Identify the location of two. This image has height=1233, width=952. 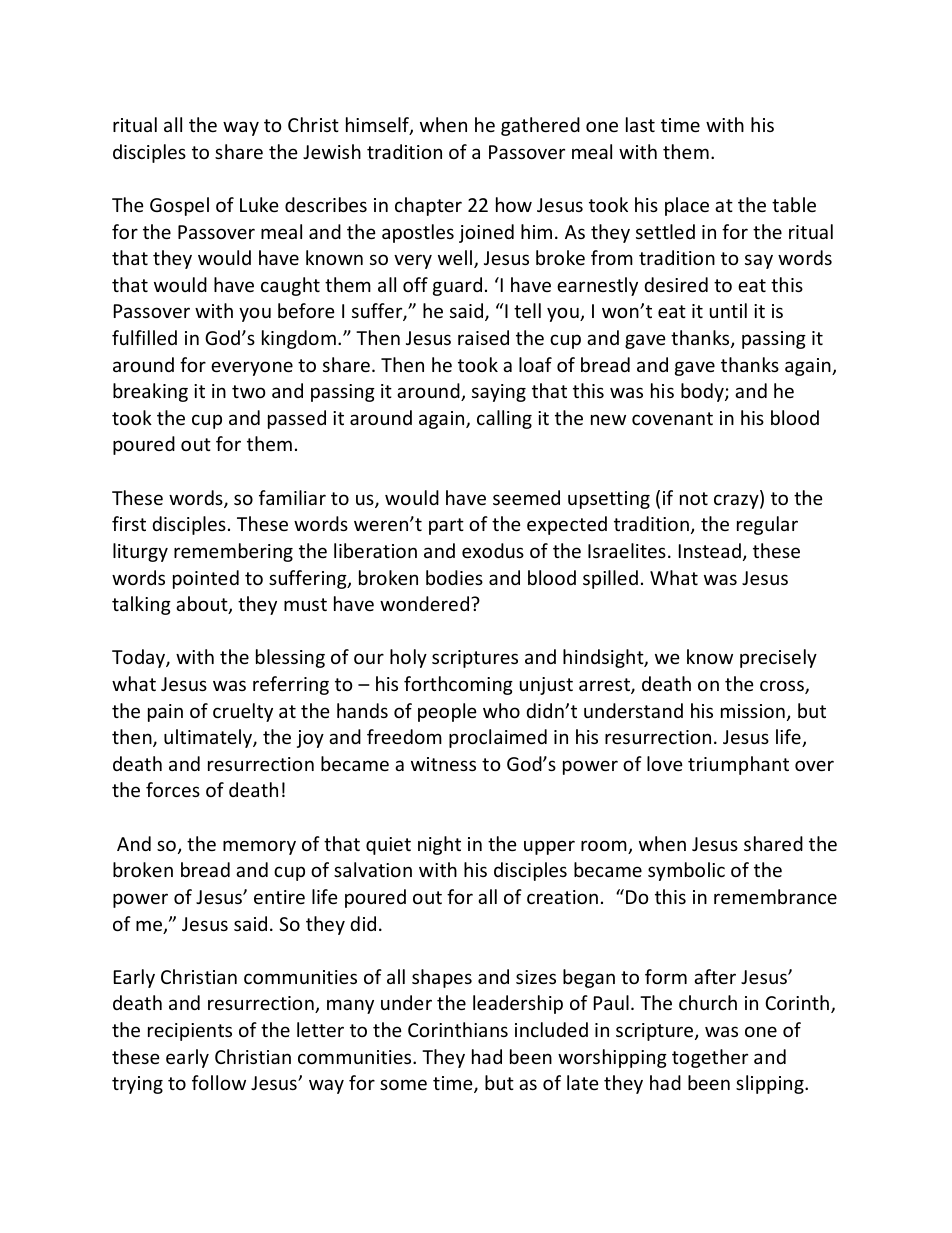
(249, 391).
